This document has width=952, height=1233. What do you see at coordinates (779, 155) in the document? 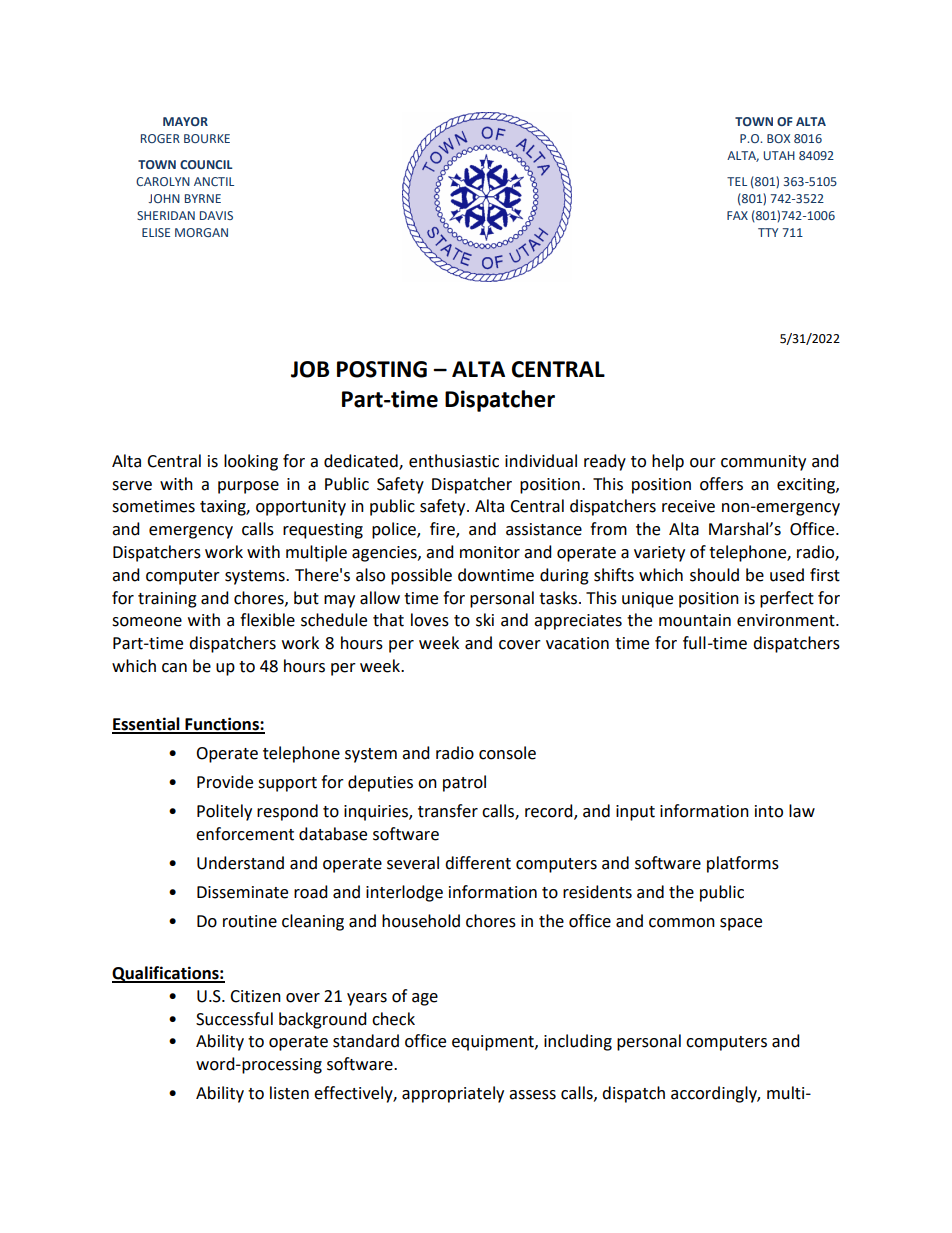
I see `UTAH` at bounding box center [779, 155].
